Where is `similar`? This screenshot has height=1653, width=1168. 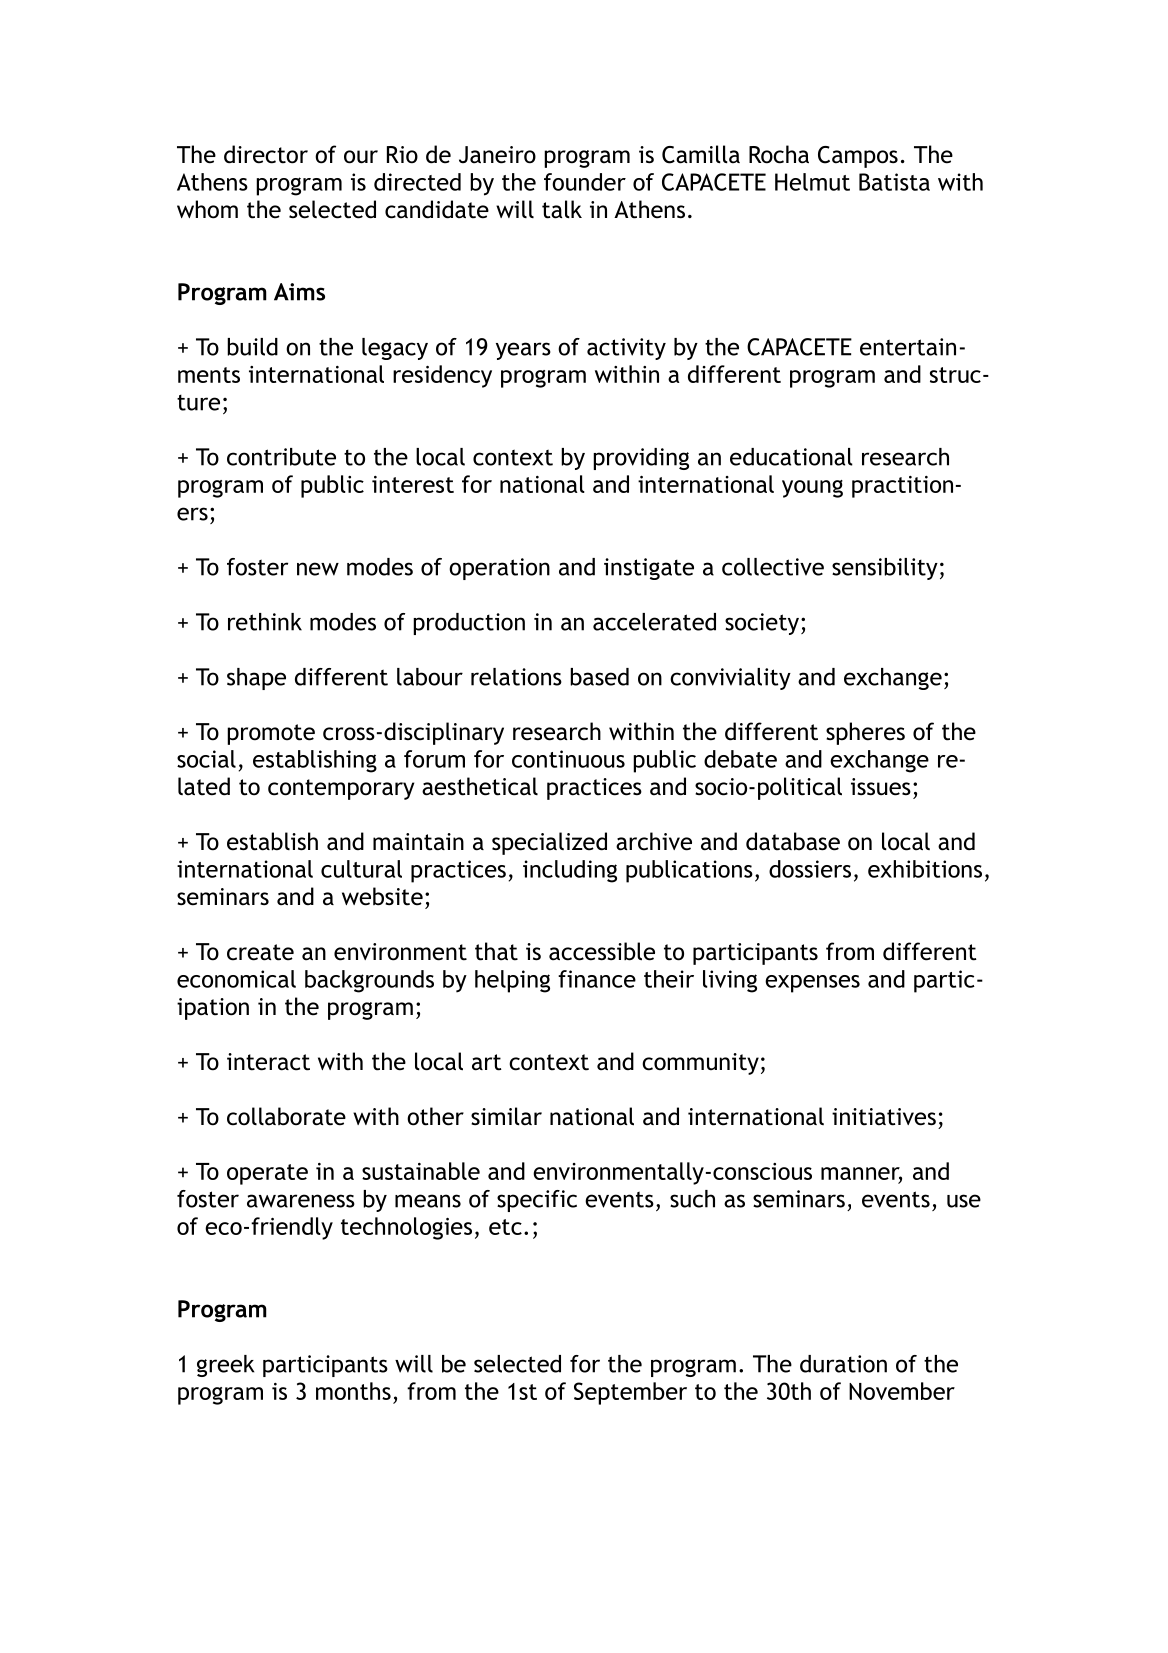
similar is located at coordinates (506, 1116).
